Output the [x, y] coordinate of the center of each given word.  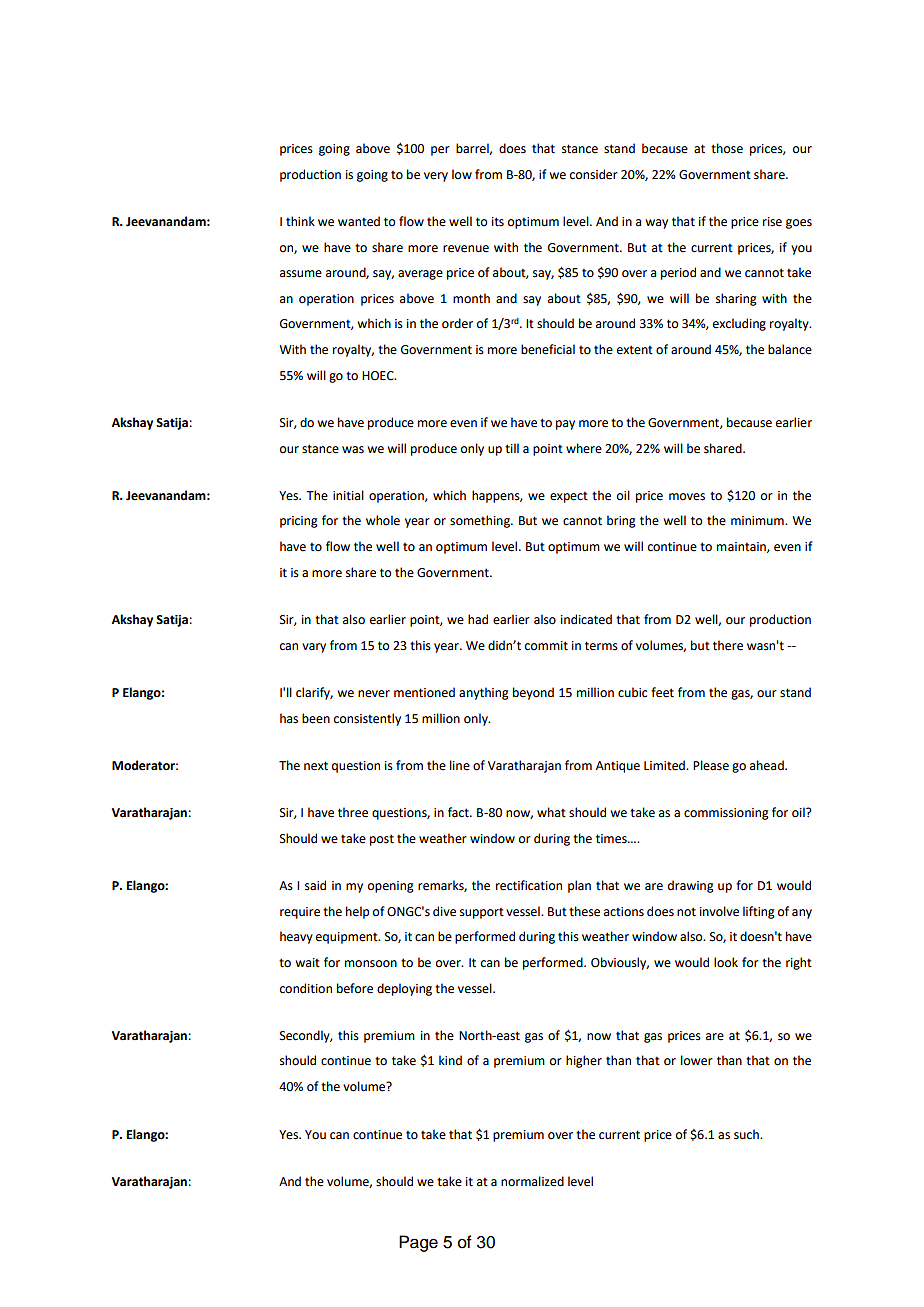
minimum [758, 520]
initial [348, 495]
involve [719, 911]
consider [594, 174]
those [727, 148]
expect [569, 497]
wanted [359, 221]
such [747, 1134]
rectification [529, 885]
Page [418, 1243]
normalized [532, 1181]
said [315, 885]
